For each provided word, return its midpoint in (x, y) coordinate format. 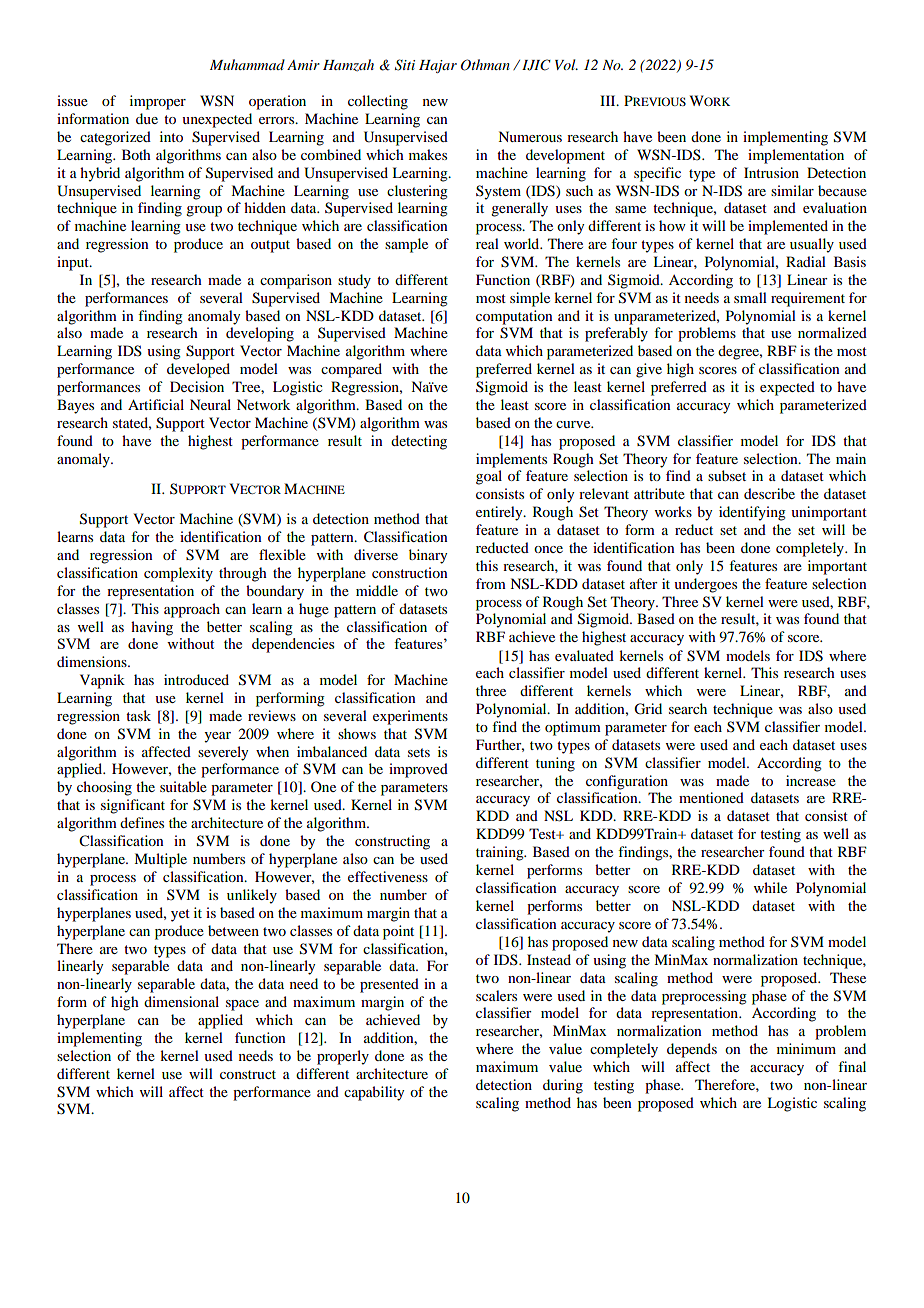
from (491, 583)
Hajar (438, 66)
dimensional (181, 1001)
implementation (796, 156)
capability (374, 1093)
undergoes (705, 585)
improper (158, 102)
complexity (178, 574)
